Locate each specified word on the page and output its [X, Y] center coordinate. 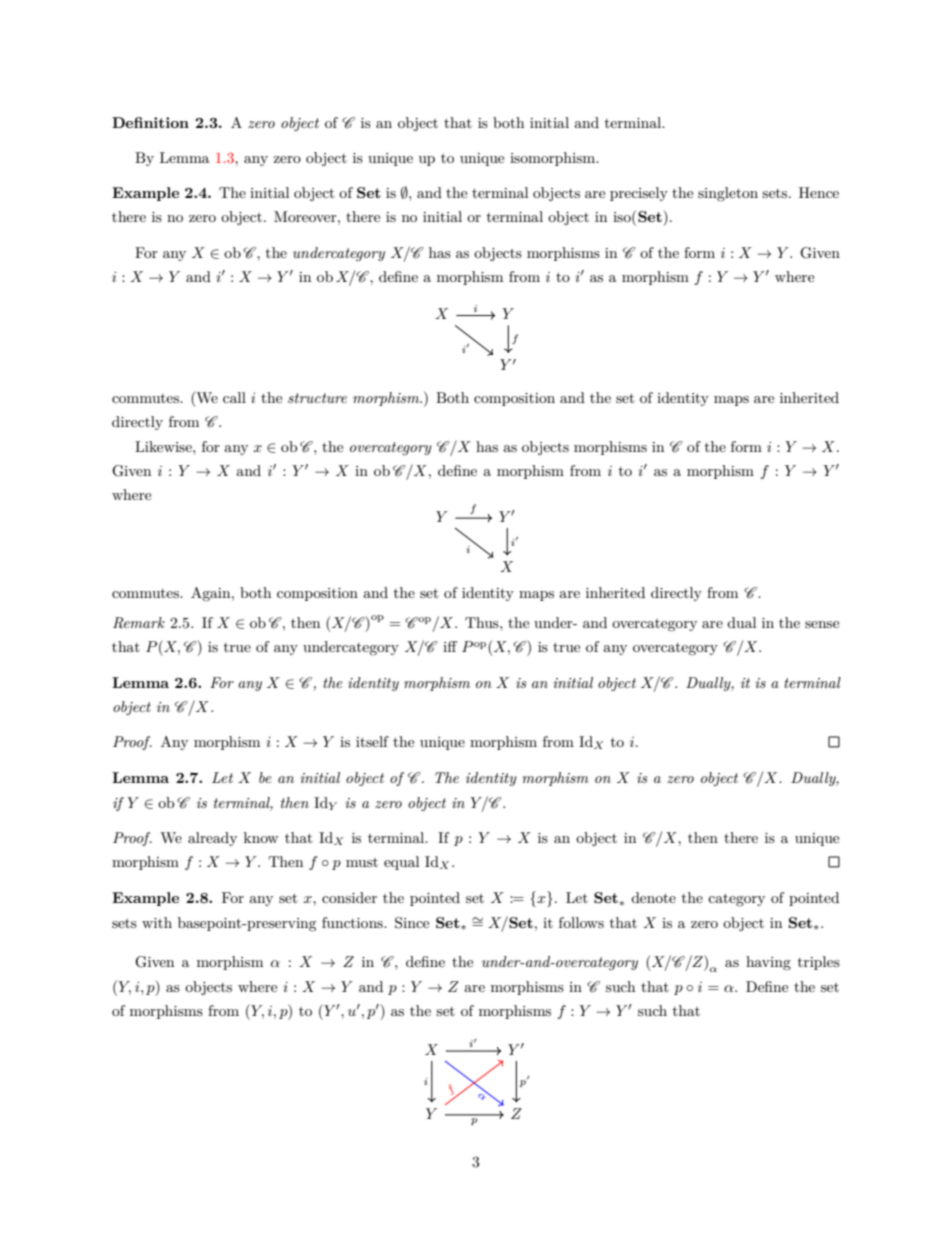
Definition [150, 122]
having [768, 963]
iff [450, 646]
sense [822, 624]
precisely [639, 194]
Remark [139, 623]
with [157, 922]
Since [412, 923]
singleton [728, 194]
